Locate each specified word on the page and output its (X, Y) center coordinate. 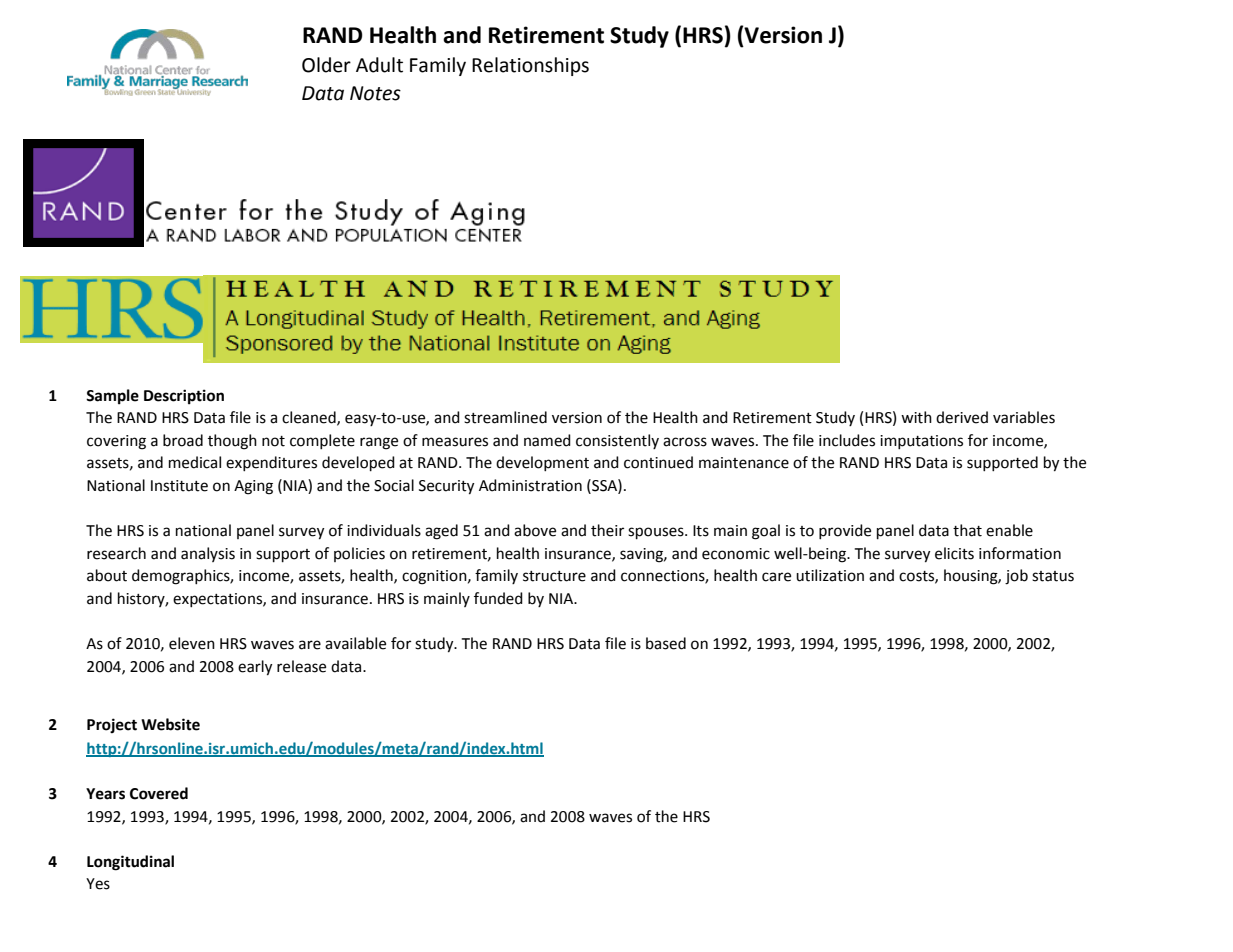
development (542, 463)
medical (195, 462)
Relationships (530, 66)
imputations (921, 442)
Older (326, 65)
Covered (159, 793)
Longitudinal (130, 863)
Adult (379, 65)
